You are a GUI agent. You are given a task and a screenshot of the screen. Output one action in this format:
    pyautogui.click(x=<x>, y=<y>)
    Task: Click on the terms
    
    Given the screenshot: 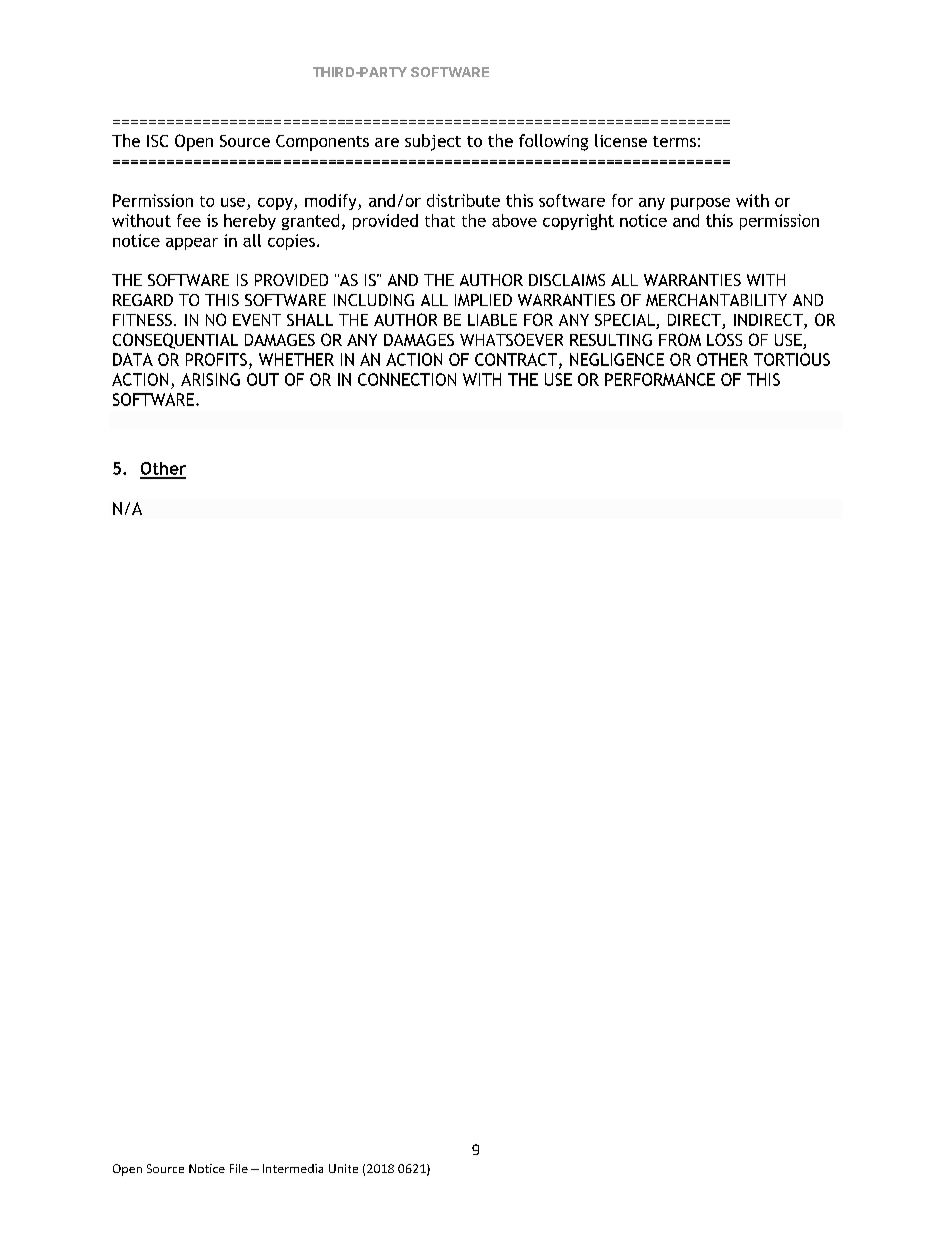 What is the action you would take?
    pyautogui.click(x=674, y=141)
